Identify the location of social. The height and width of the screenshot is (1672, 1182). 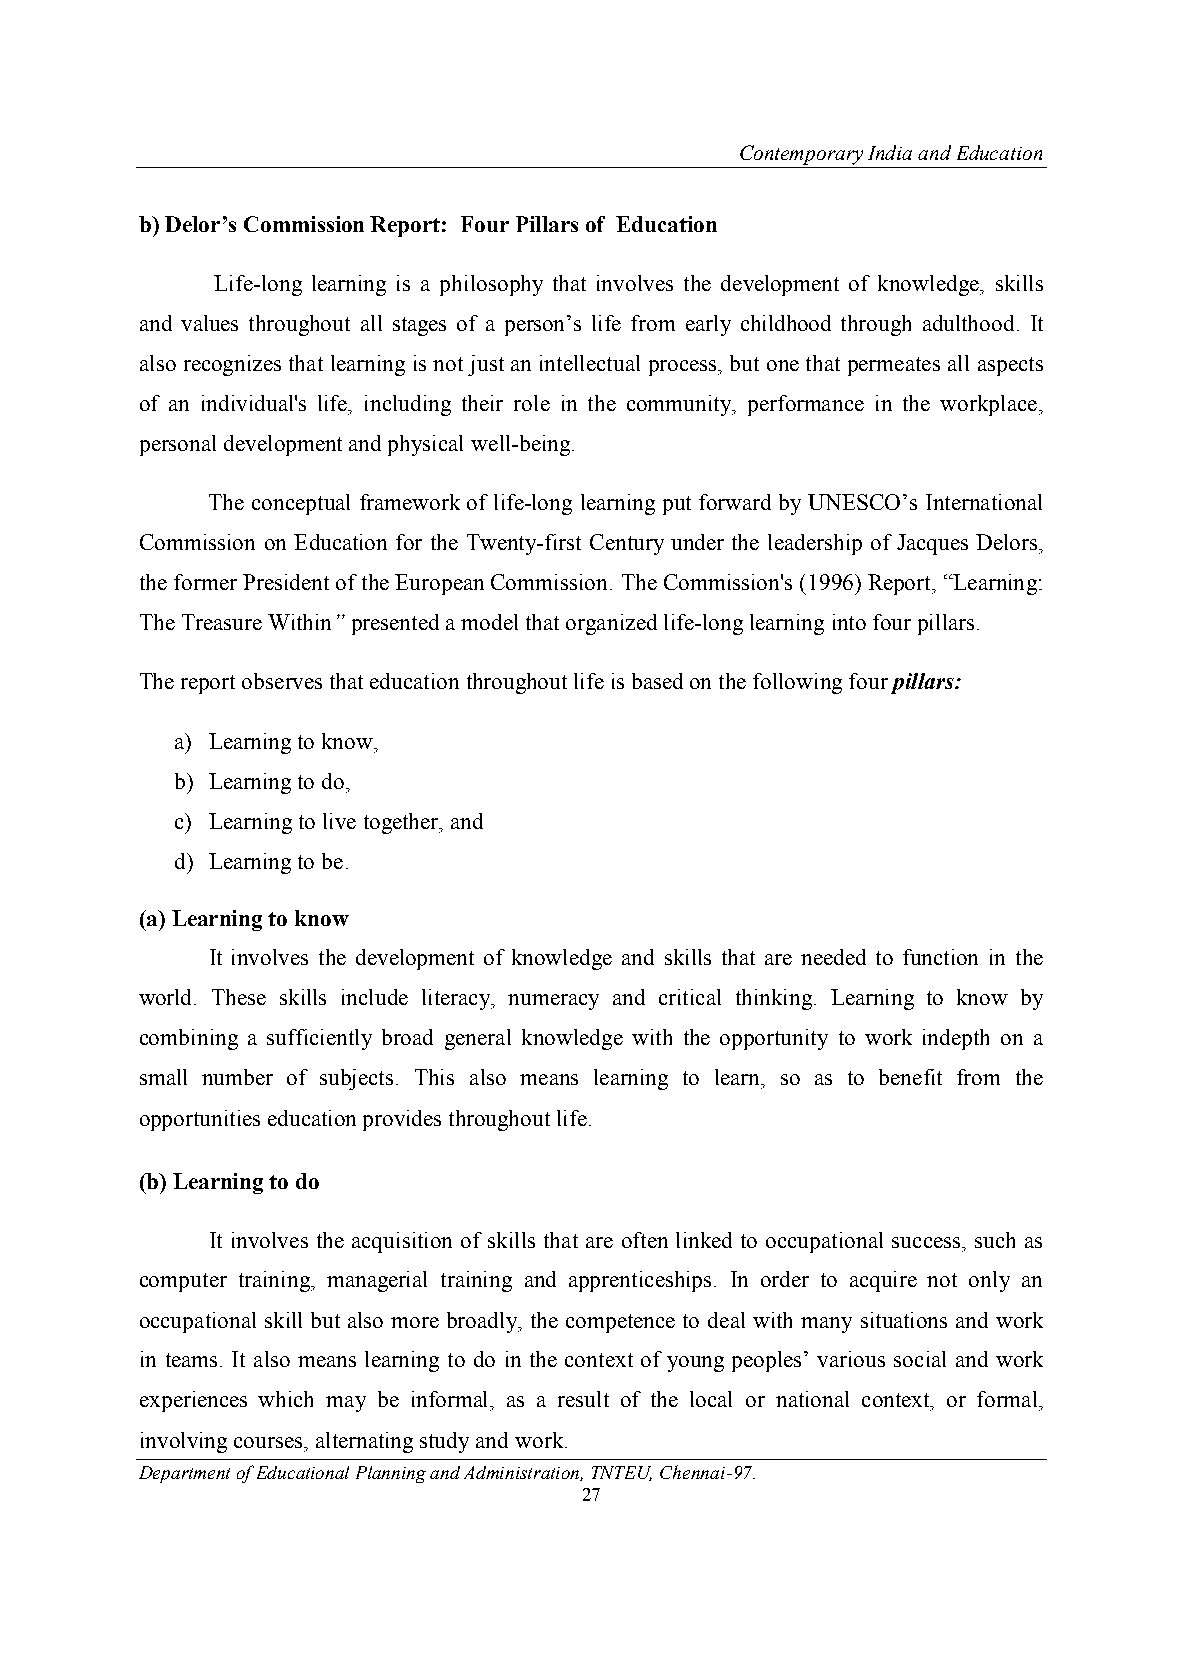
(920, 1359).
